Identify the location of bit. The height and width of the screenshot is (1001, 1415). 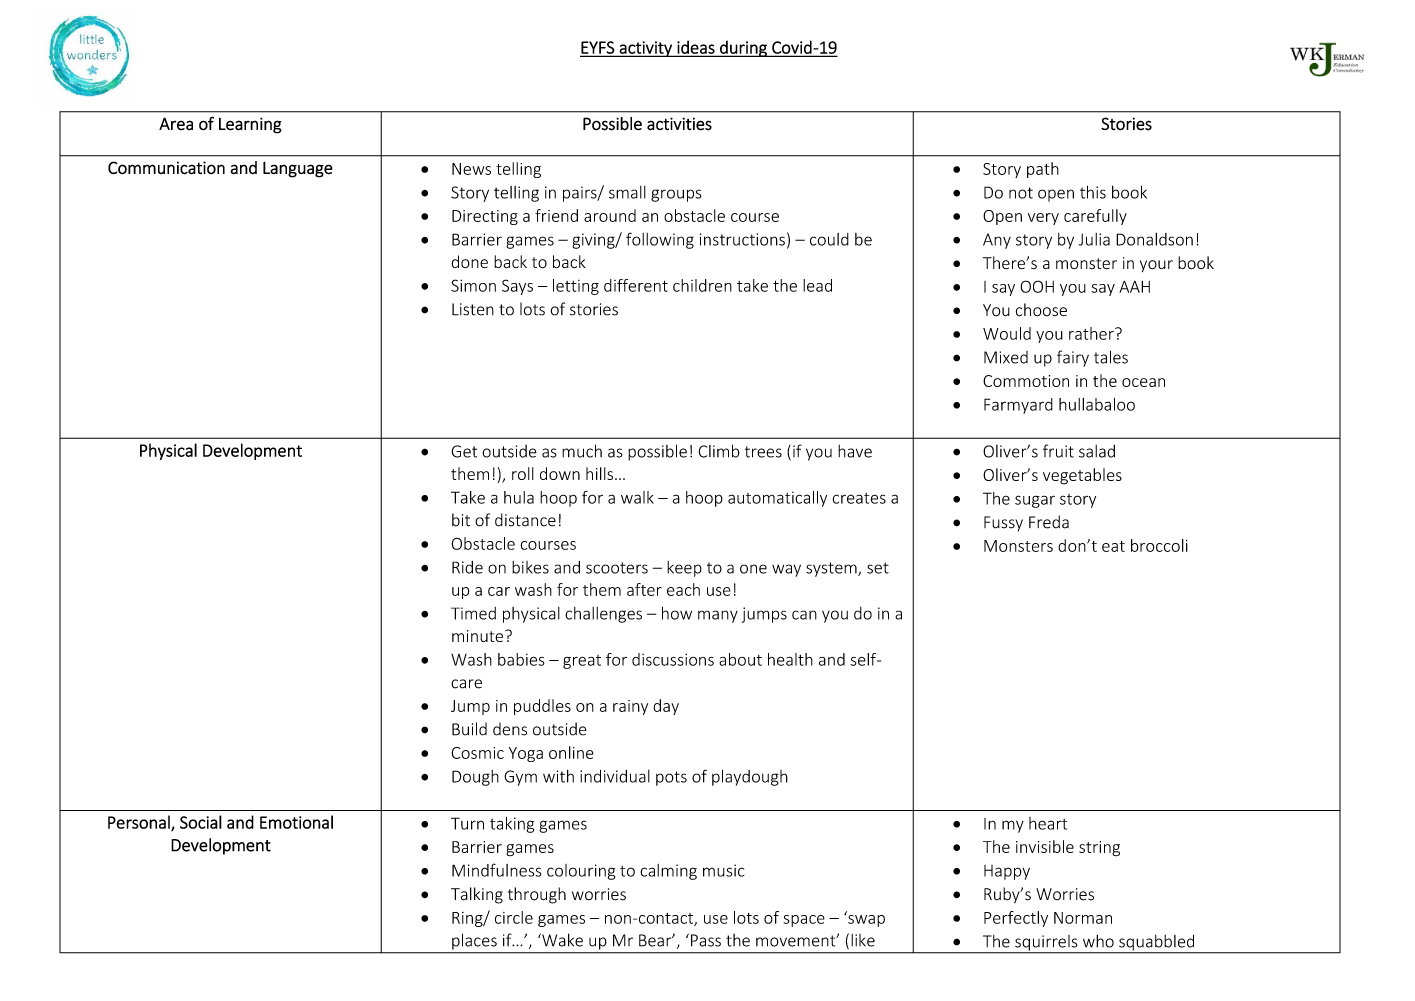
(461, 520).
